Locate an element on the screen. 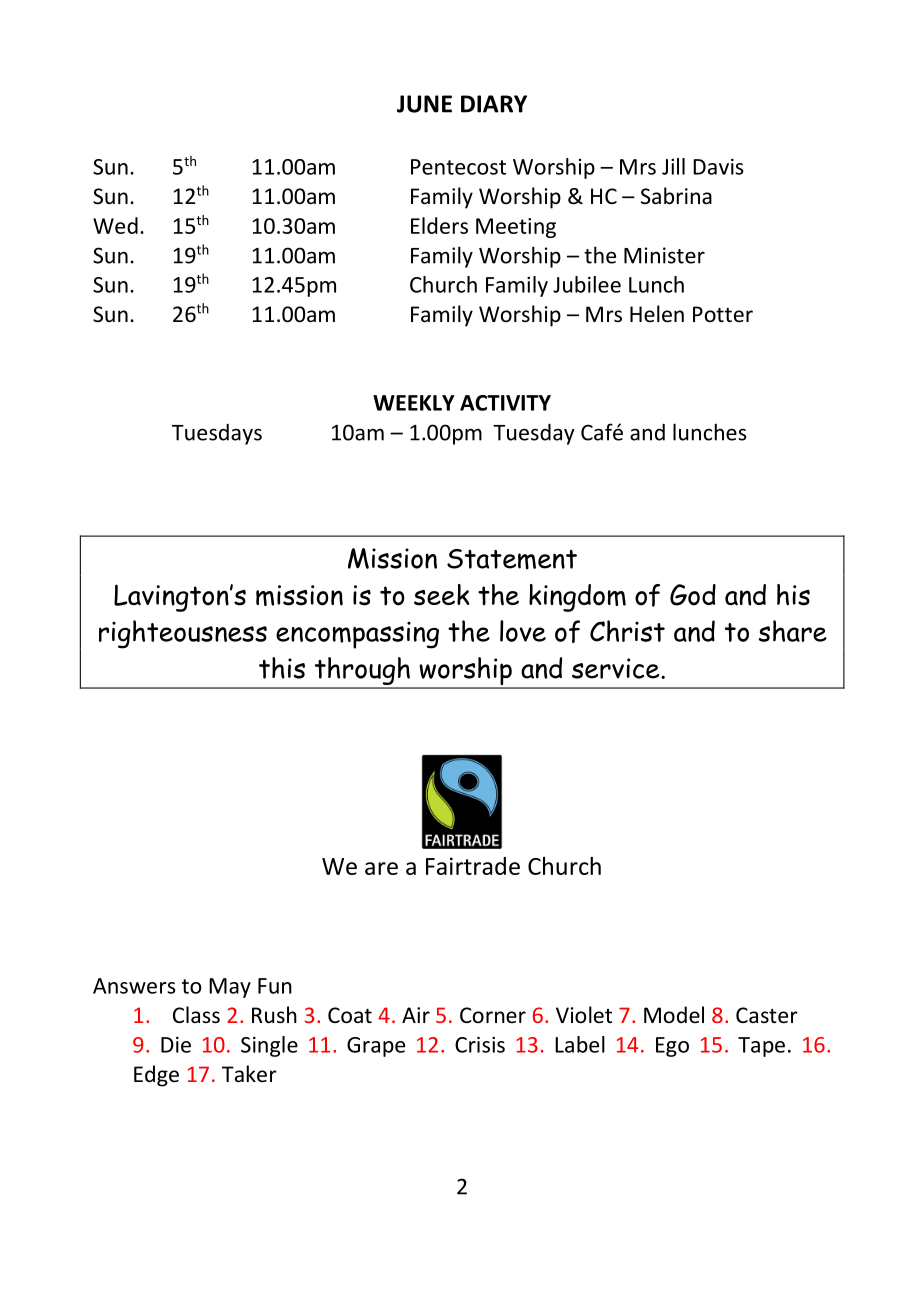  God is located at coordinates (693, 595).
